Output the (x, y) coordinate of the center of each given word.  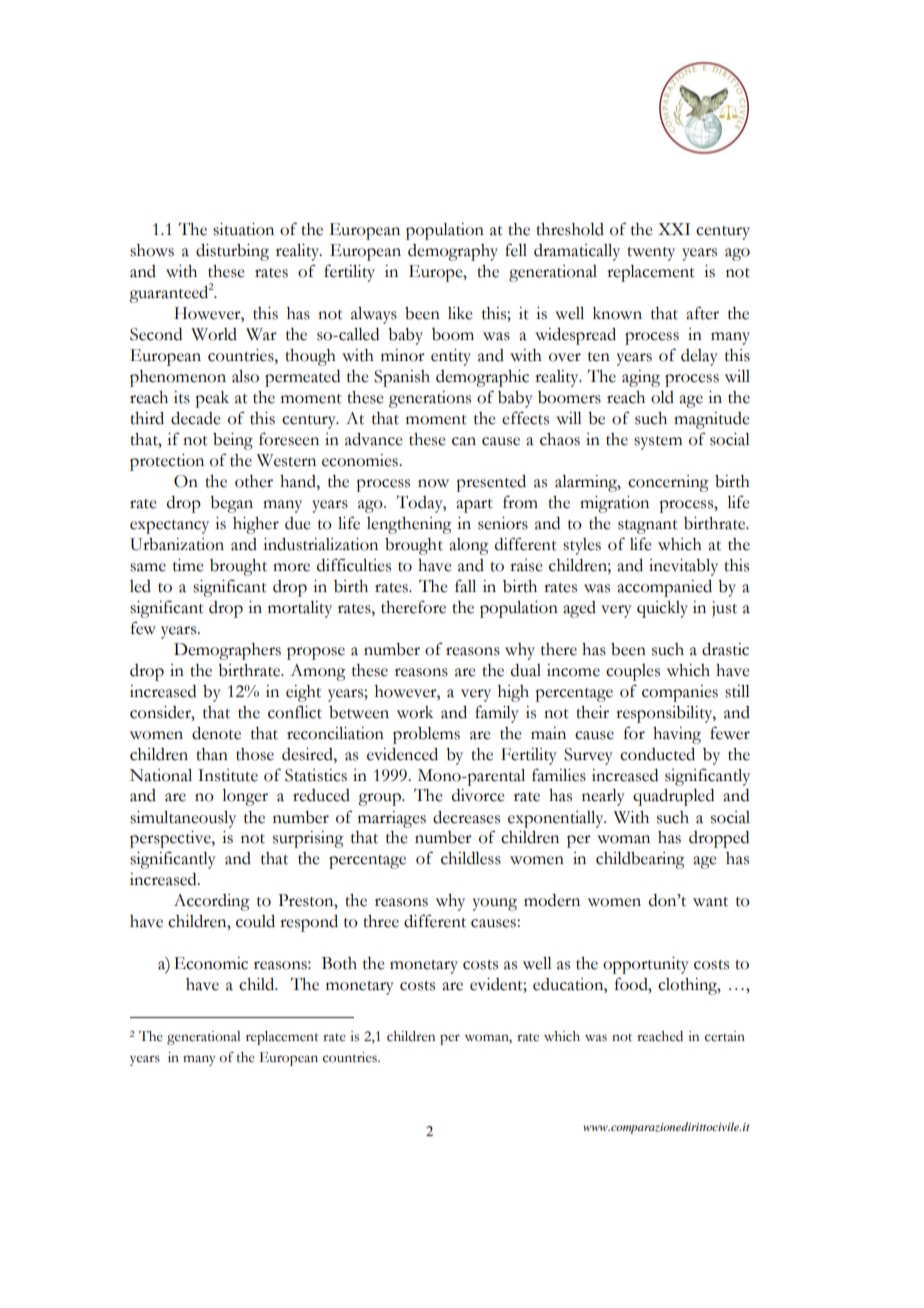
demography (453, 252)
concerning (668, 483)
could (255, 921)
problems (426, 735)
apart (474, 506)
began (231, 504)
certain (725, 1036)
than (212, 754)
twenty (651, 254)
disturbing (232, 252)
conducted (657, 754)
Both (339, 963)
